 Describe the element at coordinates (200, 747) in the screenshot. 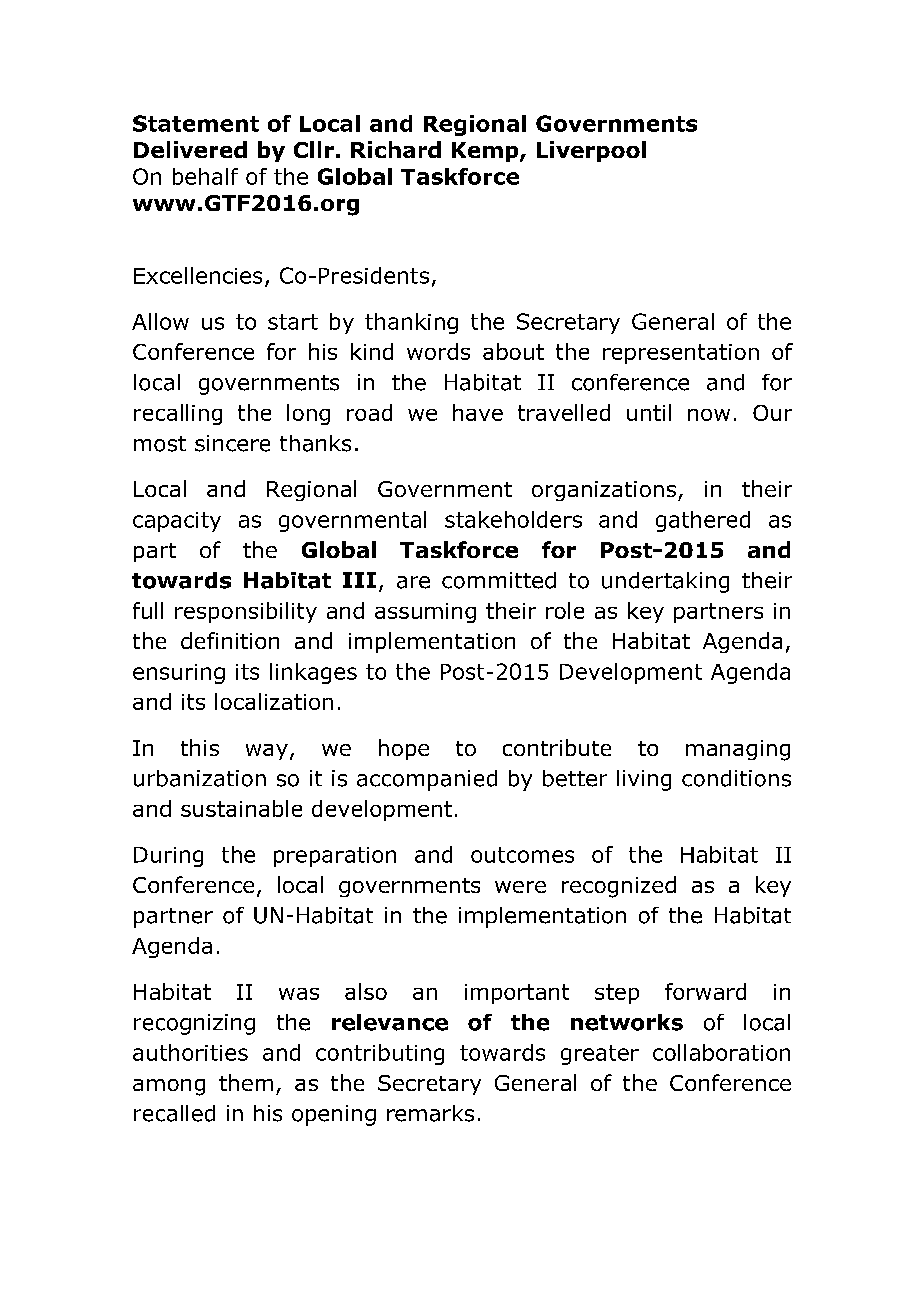

I see `this` at that location.
